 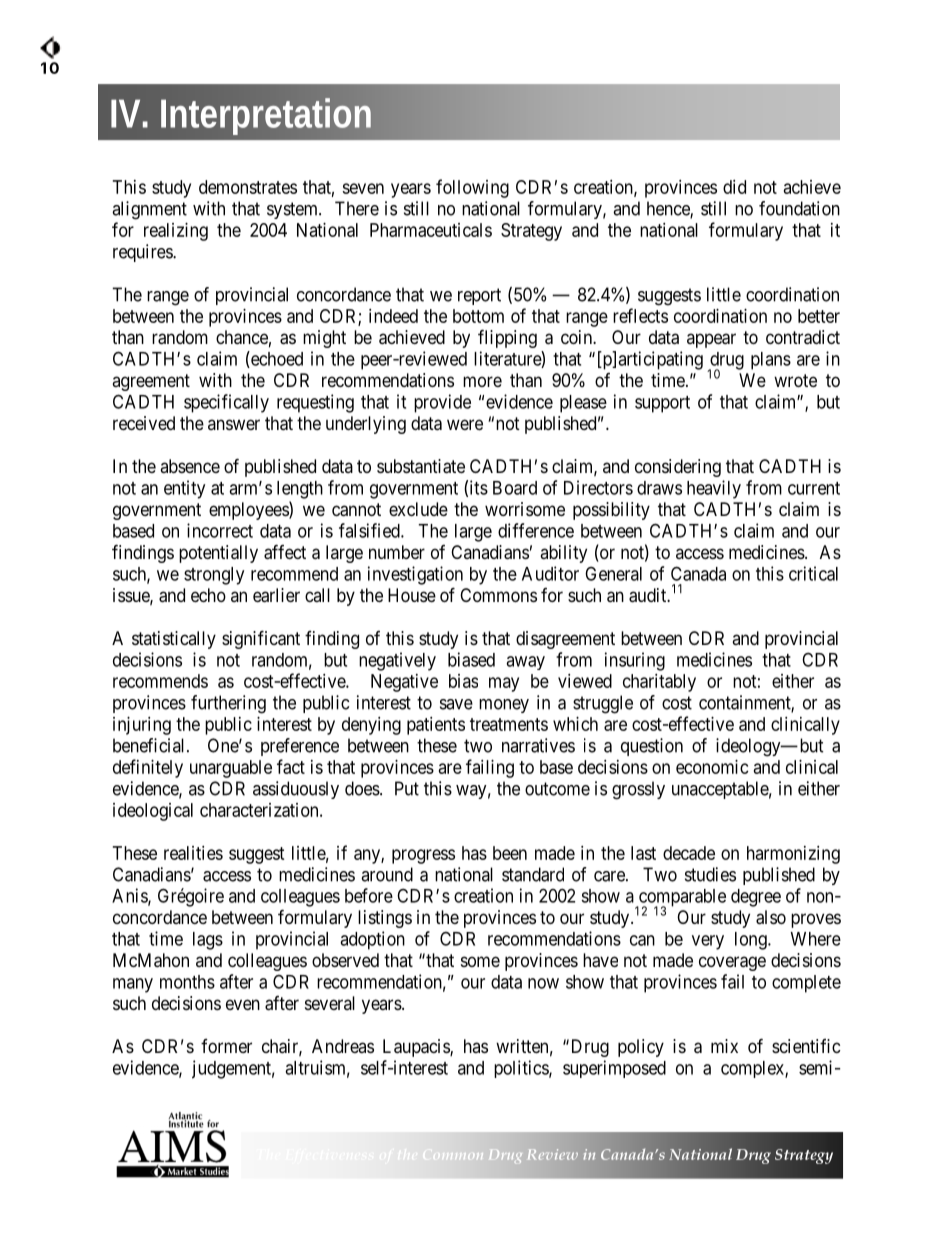 I want to click on former, so click(x=226, y=1046).
